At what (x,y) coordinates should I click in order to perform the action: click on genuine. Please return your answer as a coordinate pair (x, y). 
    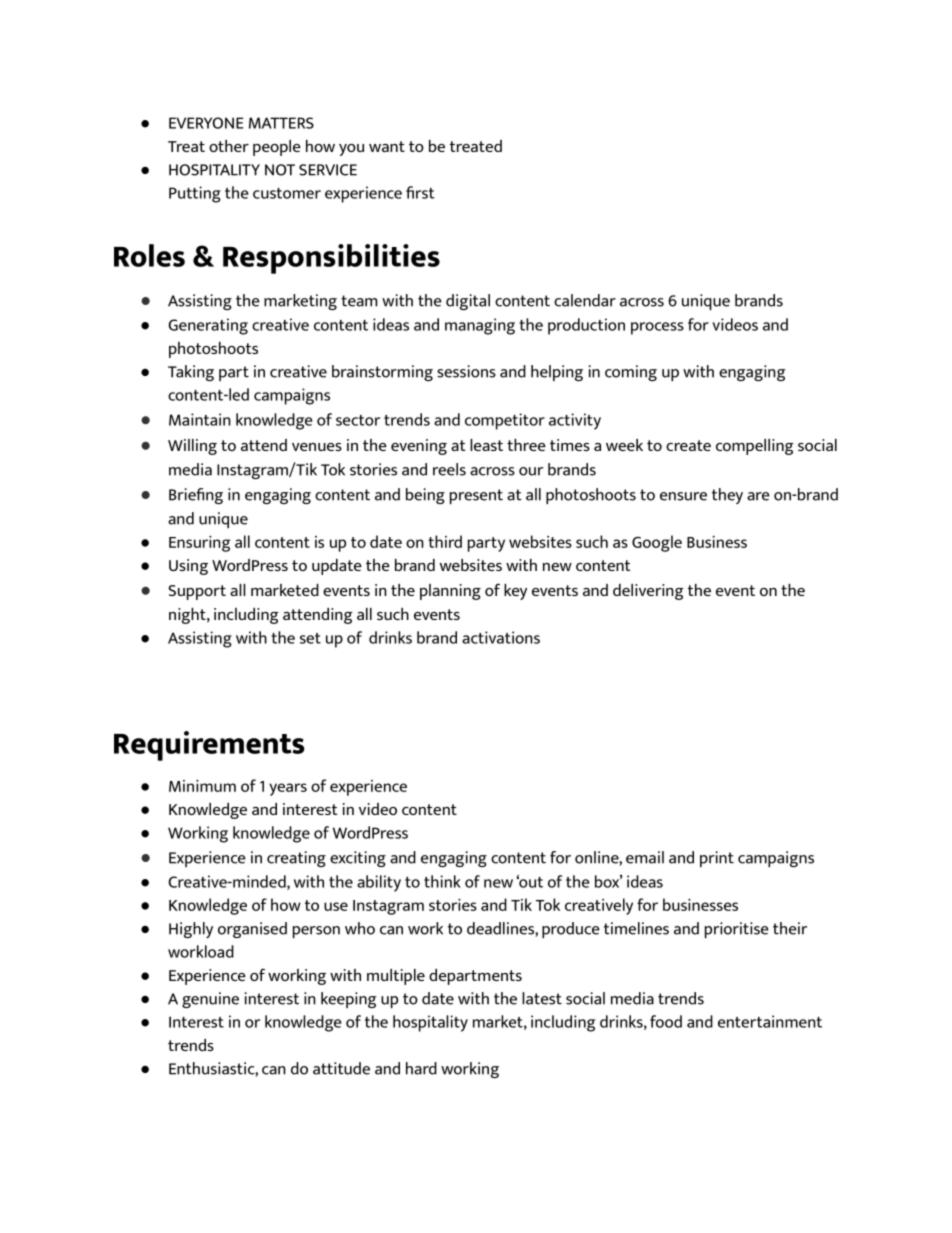
    Looking at the image, I should click on (210, 1000).
